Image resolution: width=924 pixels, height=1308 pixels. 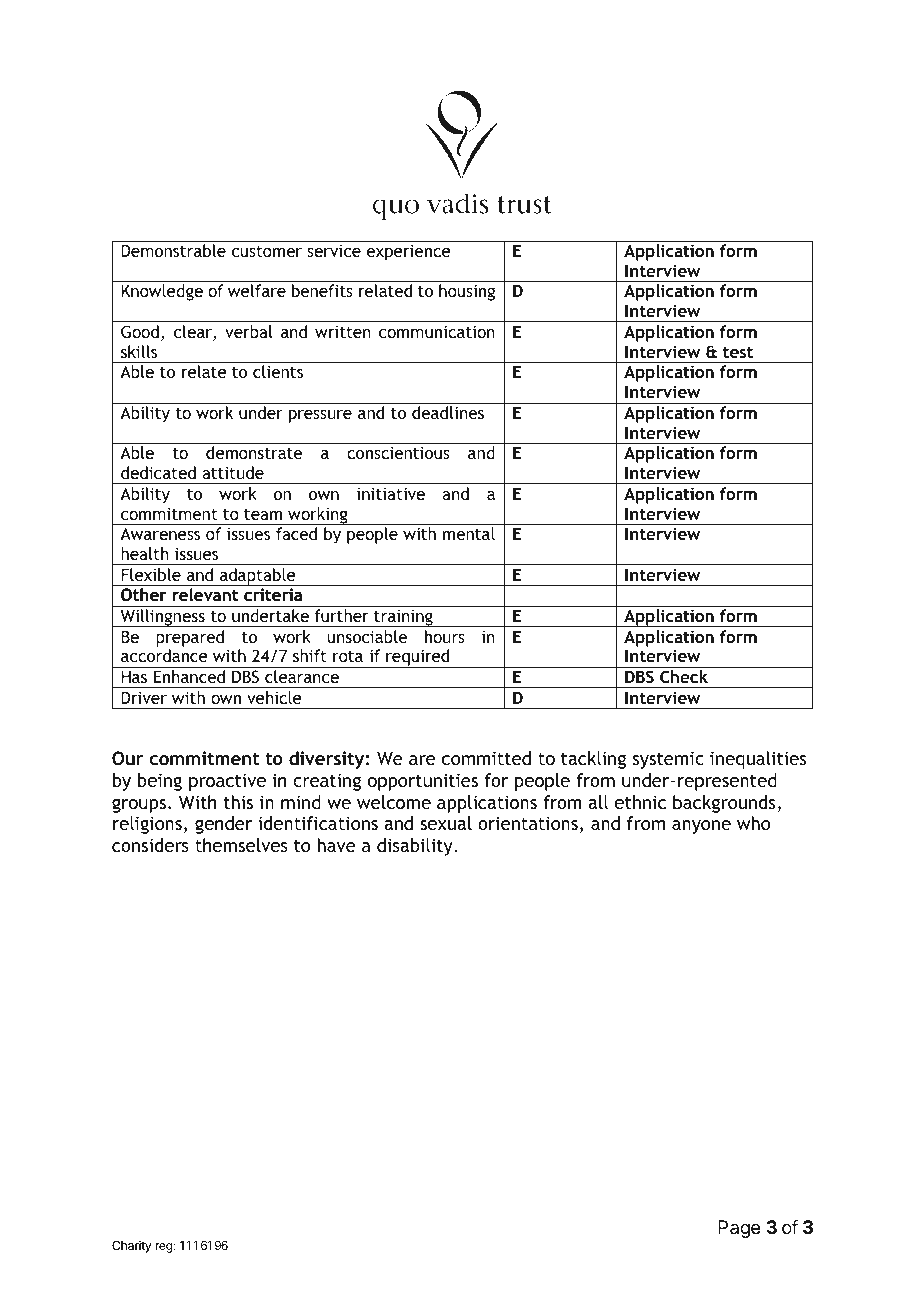 I want to click on test, so click(x=738, y=352).
